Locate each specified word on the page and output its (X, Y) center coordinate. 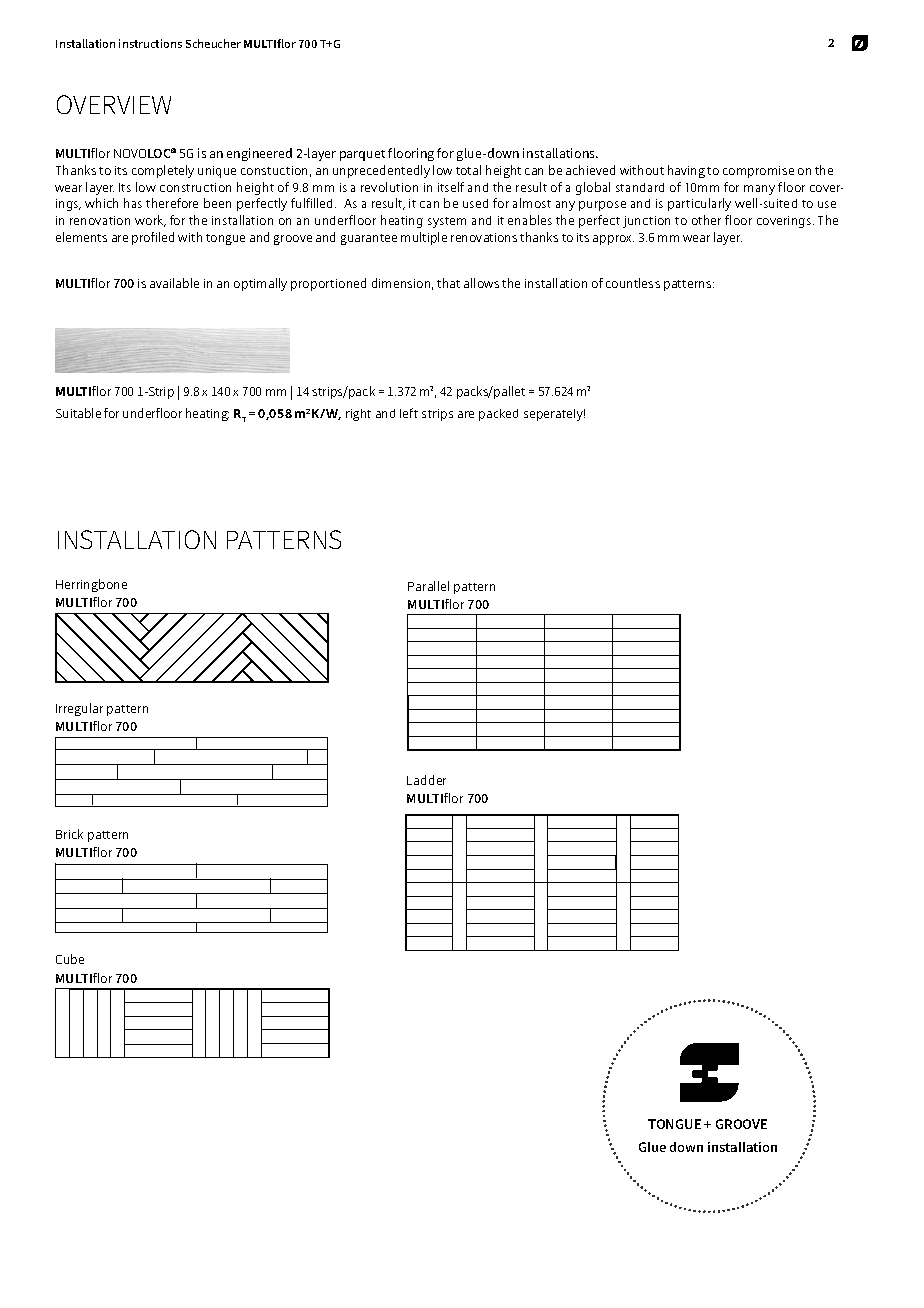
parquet (362, 155)
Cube (70, 959)
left (409, 413)
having (686, 171)
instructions (150, 43)
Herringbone (91, 585)
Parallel (428, 586)
